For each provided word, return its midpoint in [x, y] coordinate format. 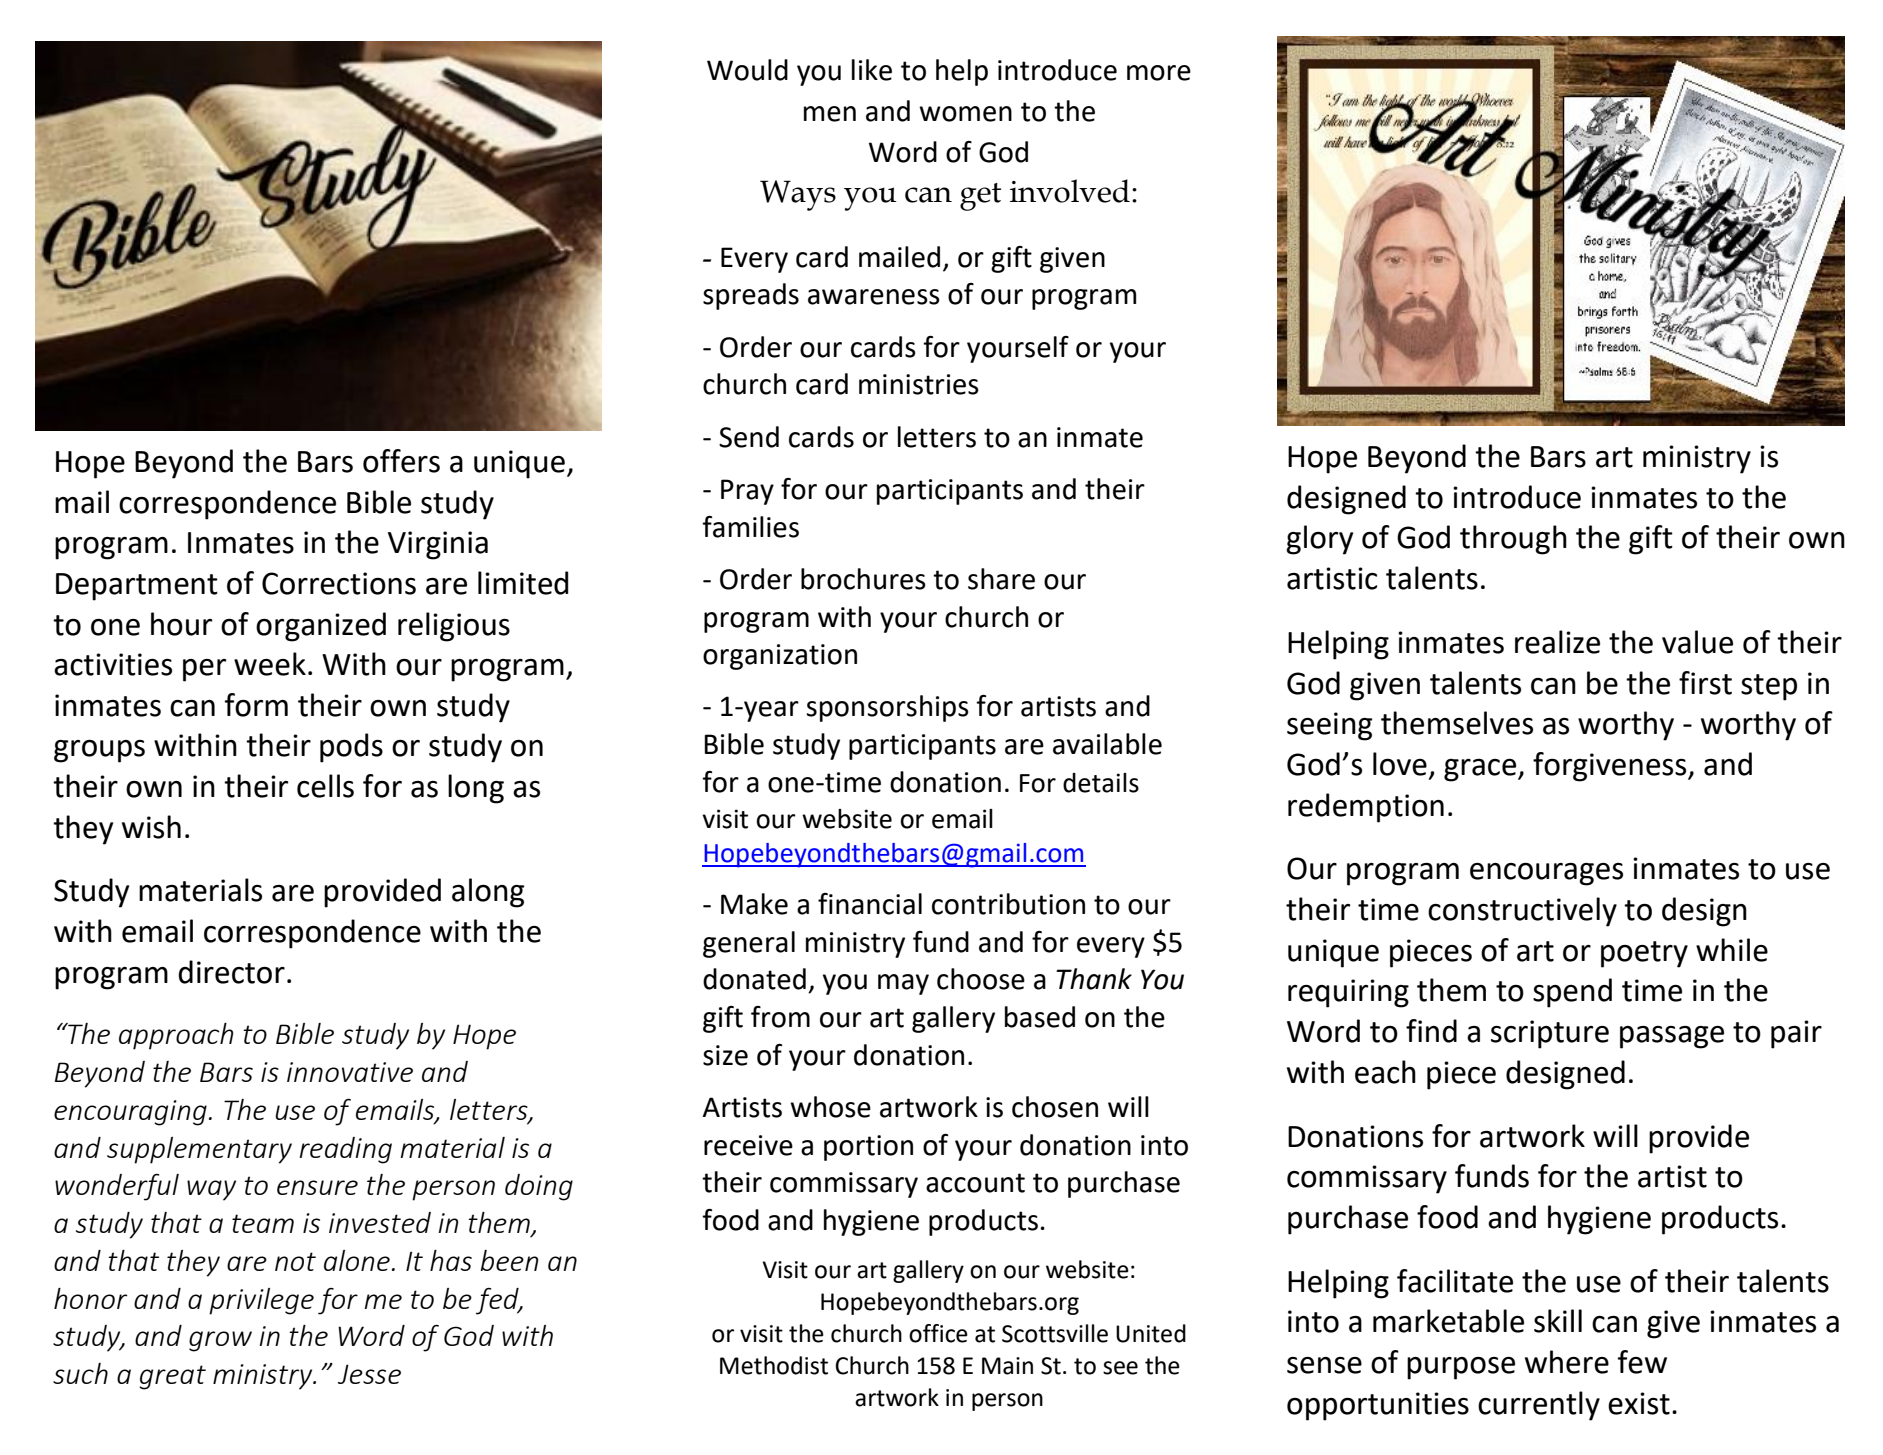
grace [1481, 770]
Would [747, 70]
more [1159, 73]
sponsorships [887, 708]
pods [351, 748]
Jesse [369, 1374]
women [965, 114]
